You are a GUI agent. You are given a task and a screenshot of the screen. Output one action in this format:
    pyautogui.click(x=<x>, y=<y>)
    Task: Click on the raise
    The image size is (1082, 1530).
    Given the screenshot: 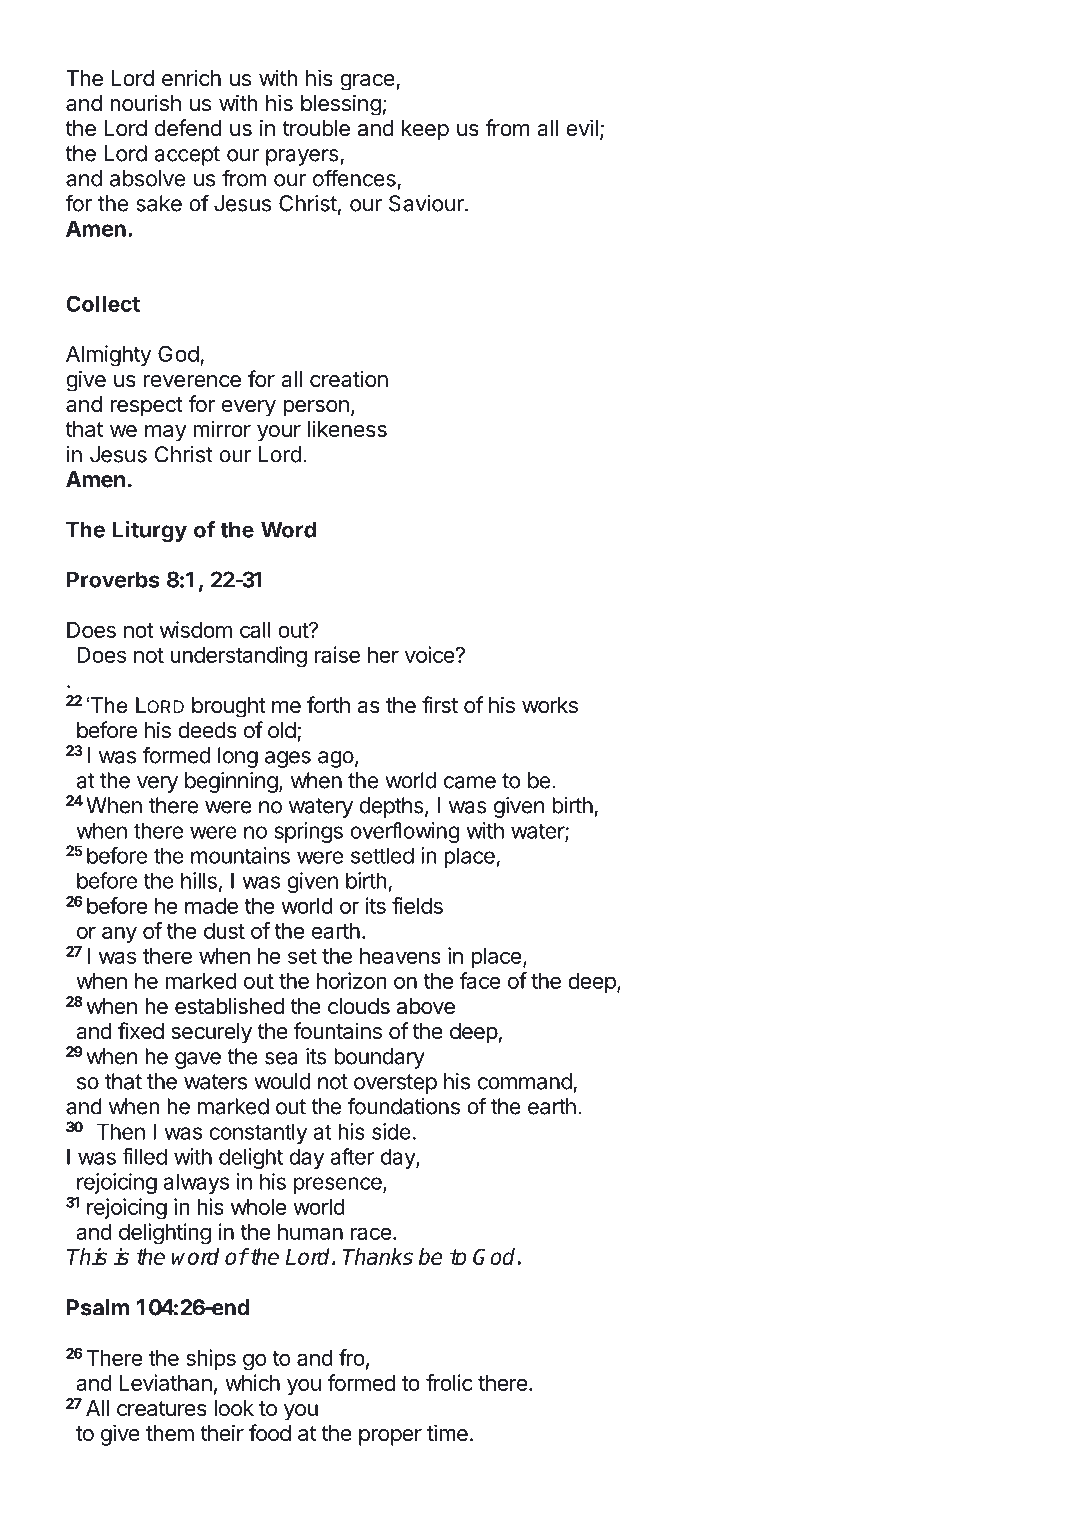 What is the action you would take?
    pyautogui.click(x=337, y=654)
